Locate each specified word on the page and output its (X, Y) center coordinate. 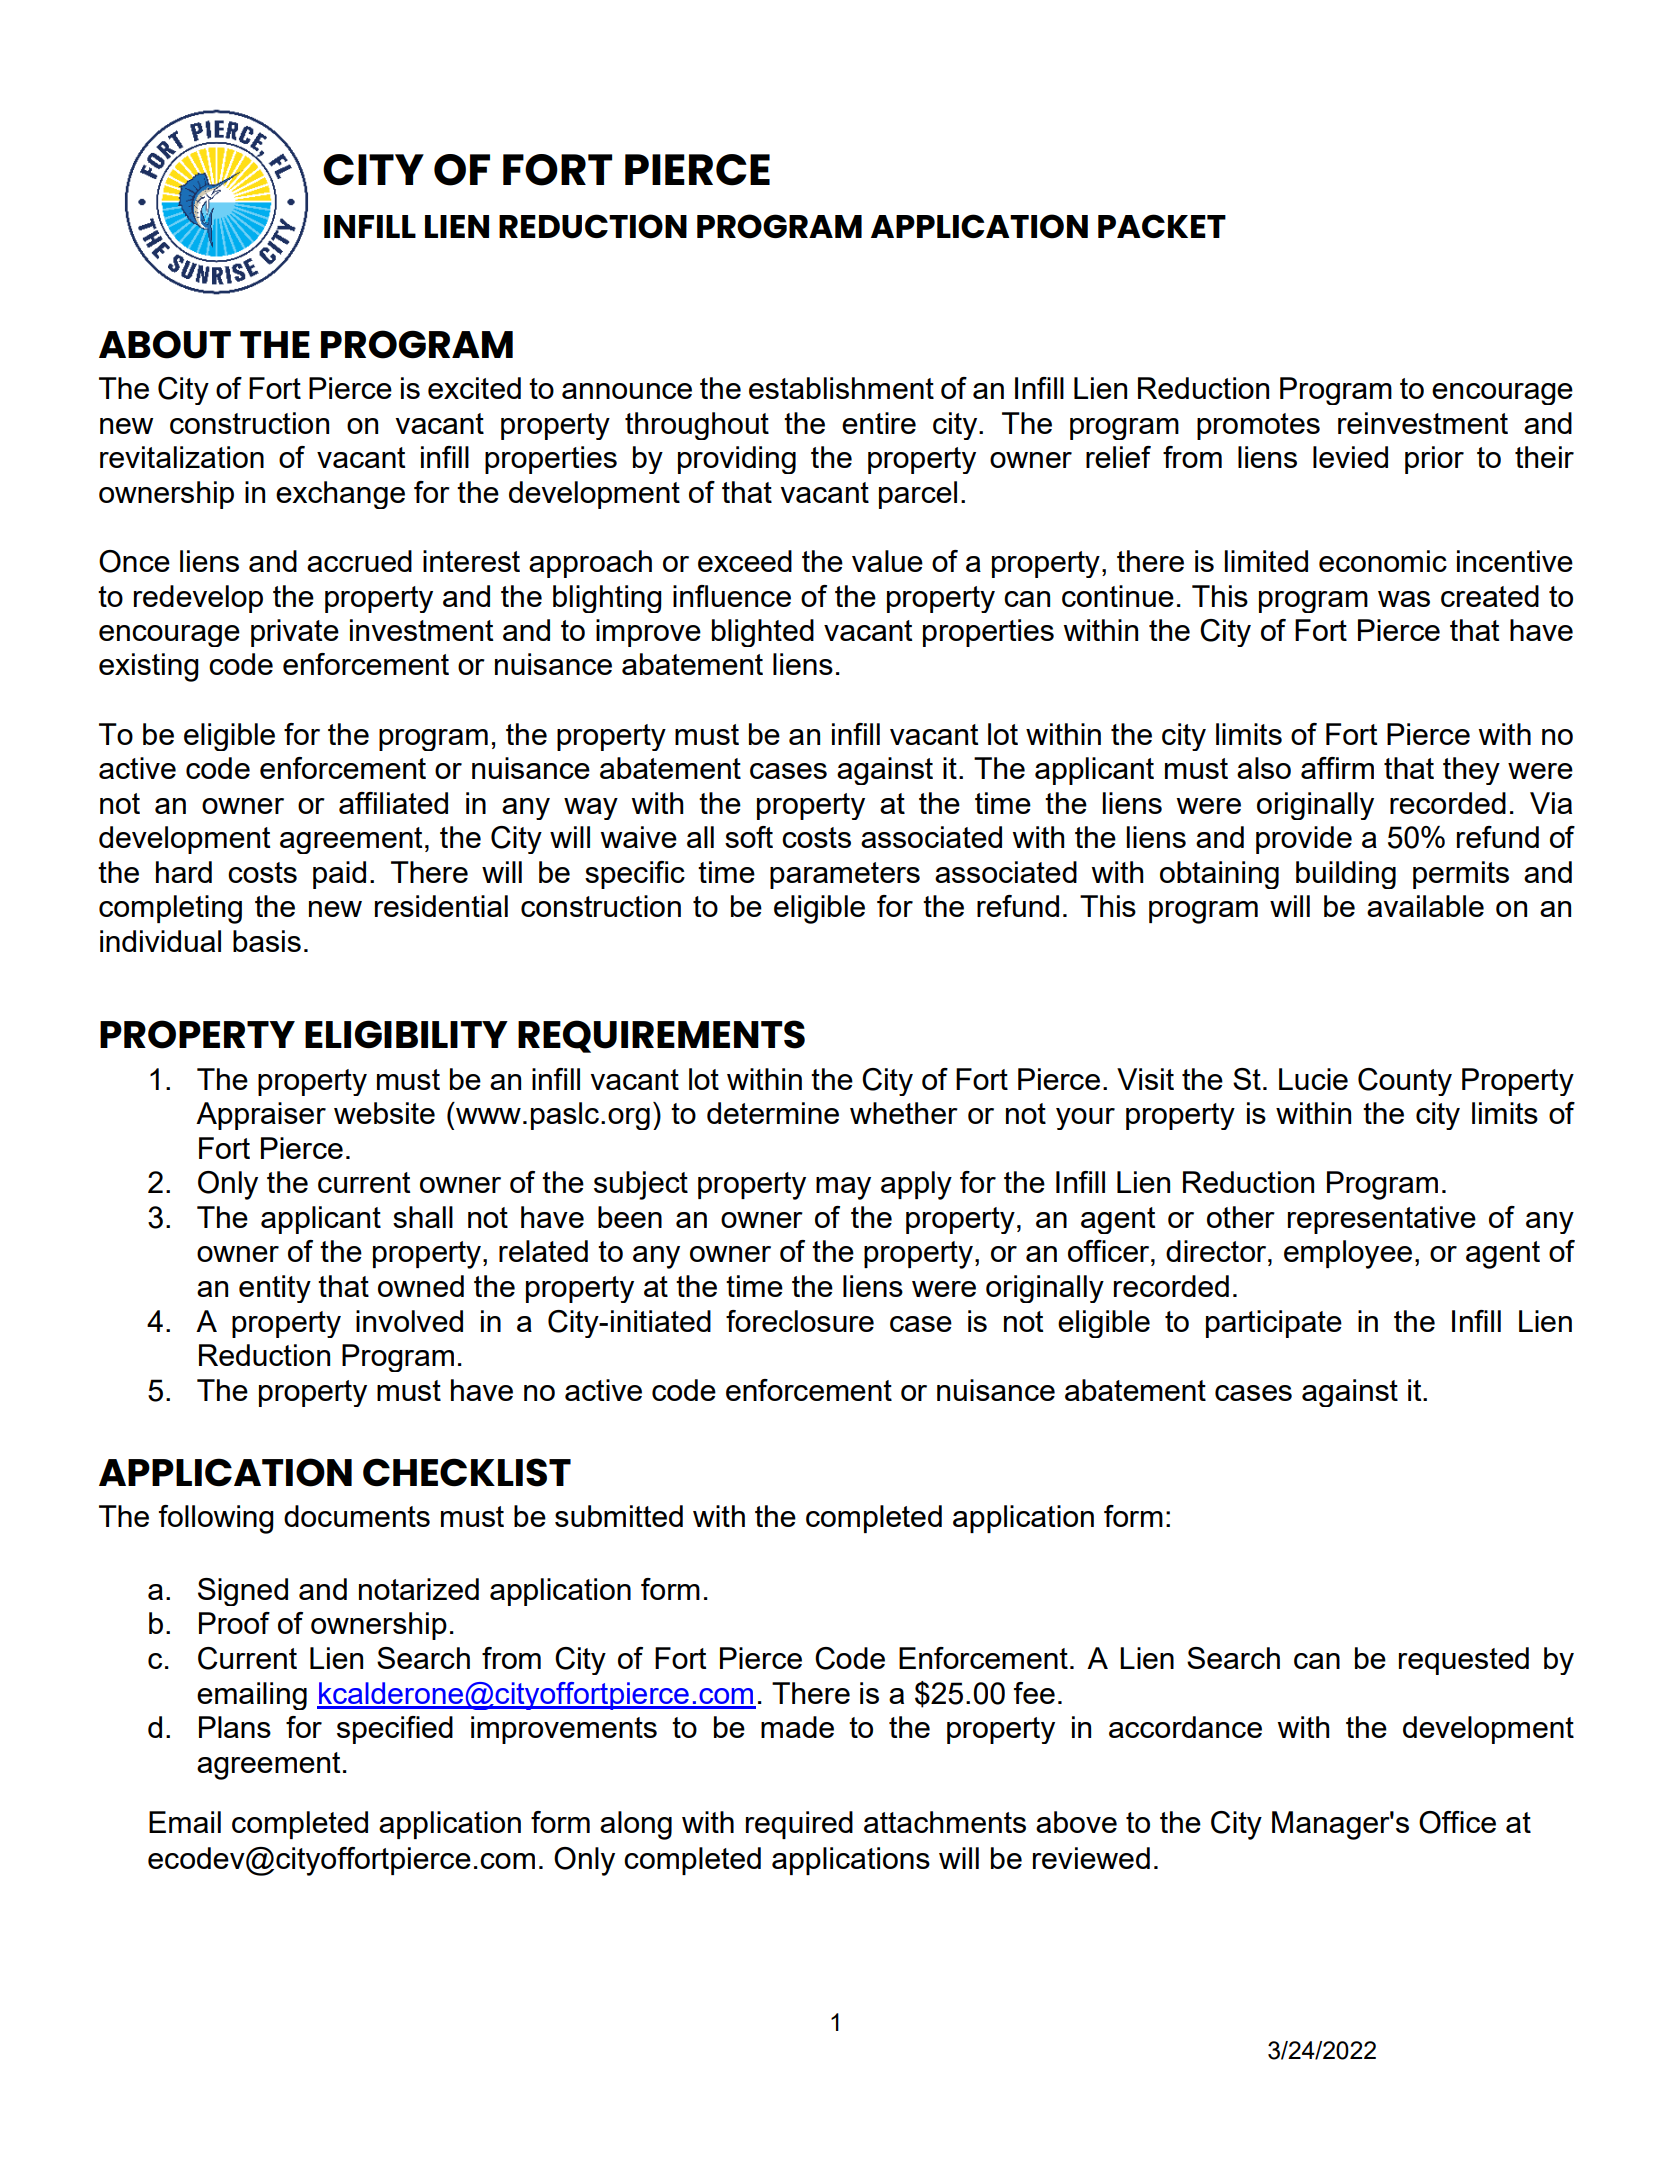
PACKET (1162, 226)
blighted (763, 633)
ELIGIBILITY (406, 1034)
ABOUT (165, 344)
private (295, 633)
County (1405, 1082)
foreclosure (800, 1321)
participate (1274, 1324)
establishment (841, 388)
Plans (235, 1727)
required (799, 1825)
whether (904, 1113)
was (1404, 599)
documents (357, 1516)
